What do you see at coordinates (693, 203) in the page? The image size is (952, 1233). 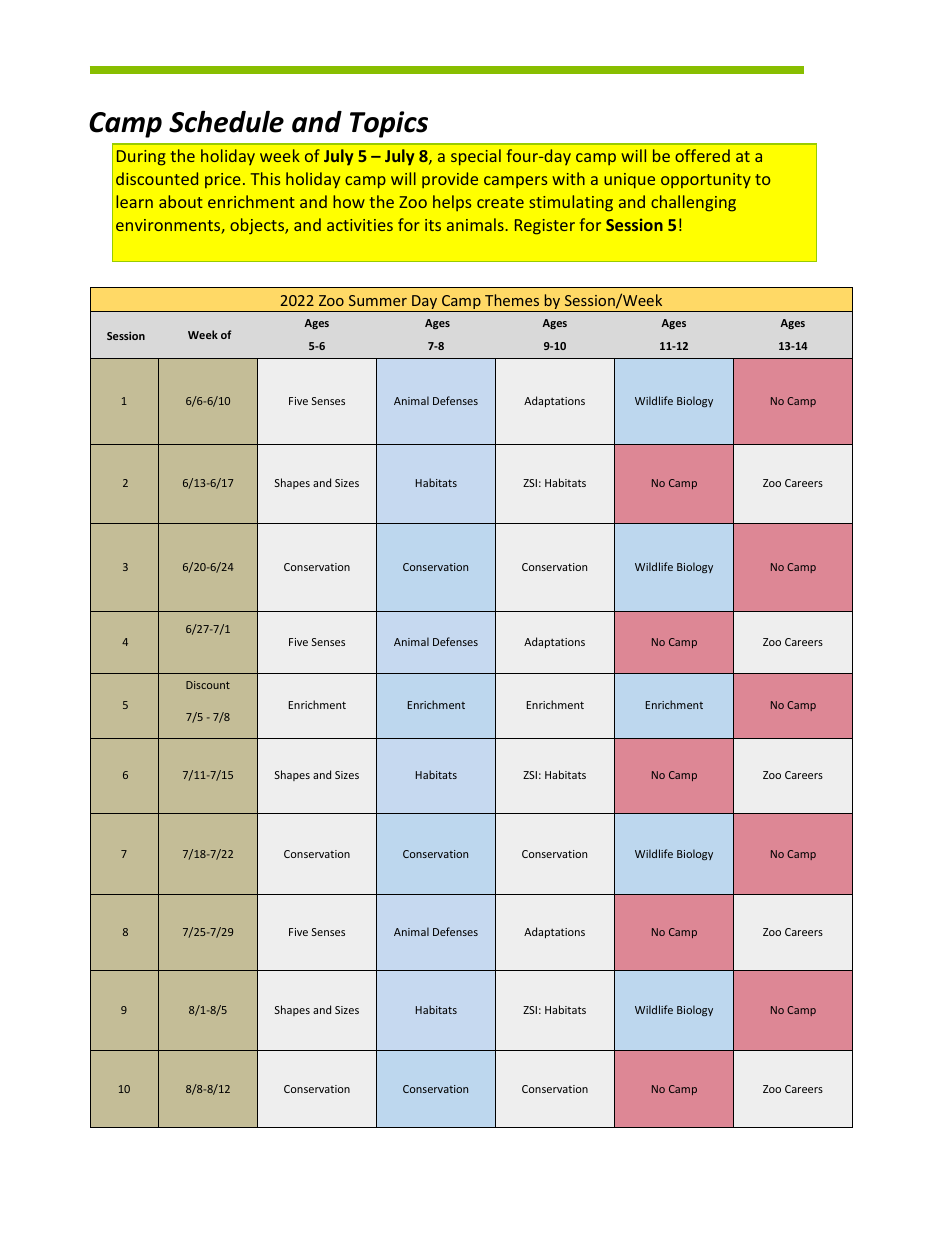 I see `challenging` at bounding box center [693, 203].
